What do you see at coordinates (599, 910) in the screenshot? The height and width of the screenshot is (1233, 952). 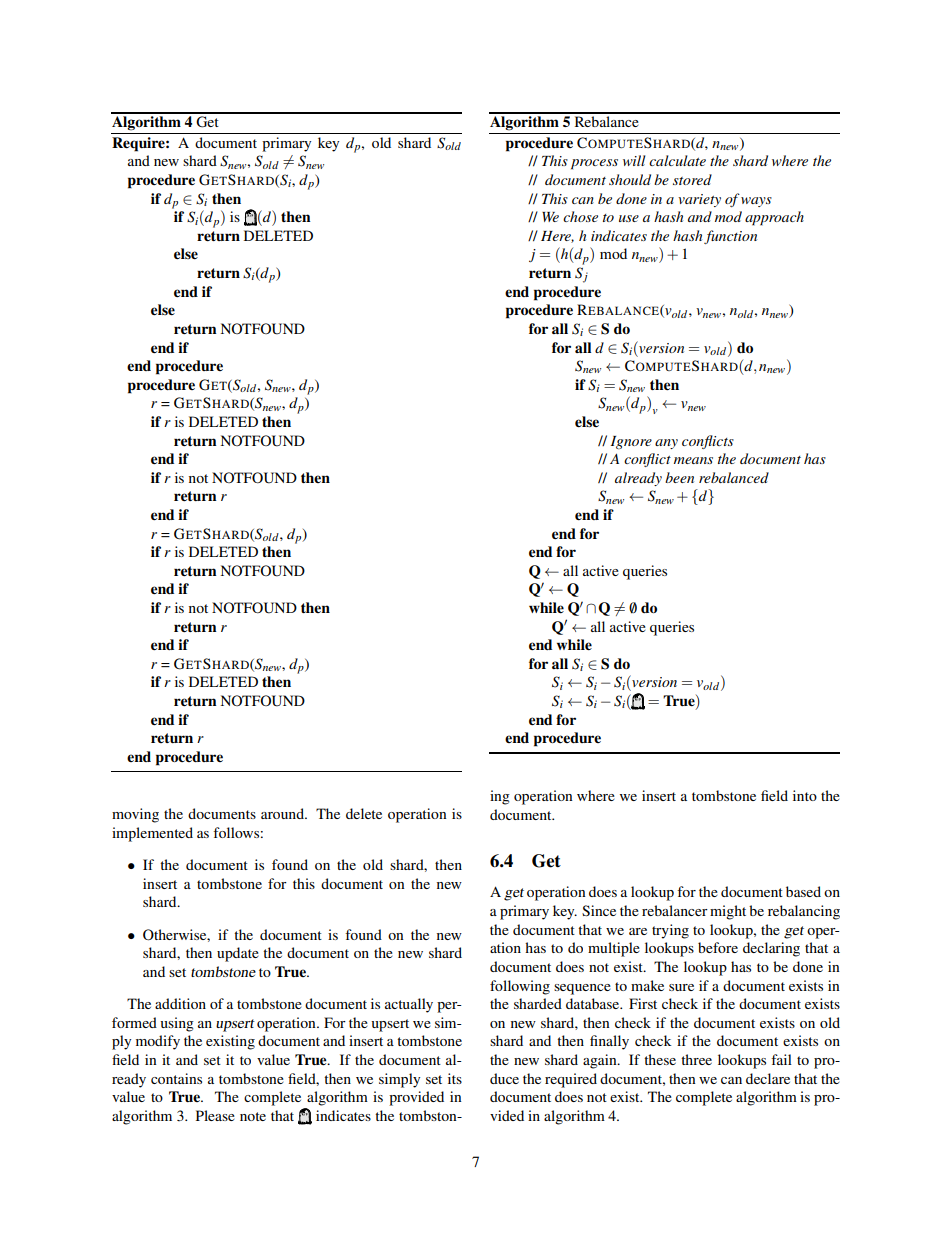 I see `Since` at bounding box center [599, 910].
